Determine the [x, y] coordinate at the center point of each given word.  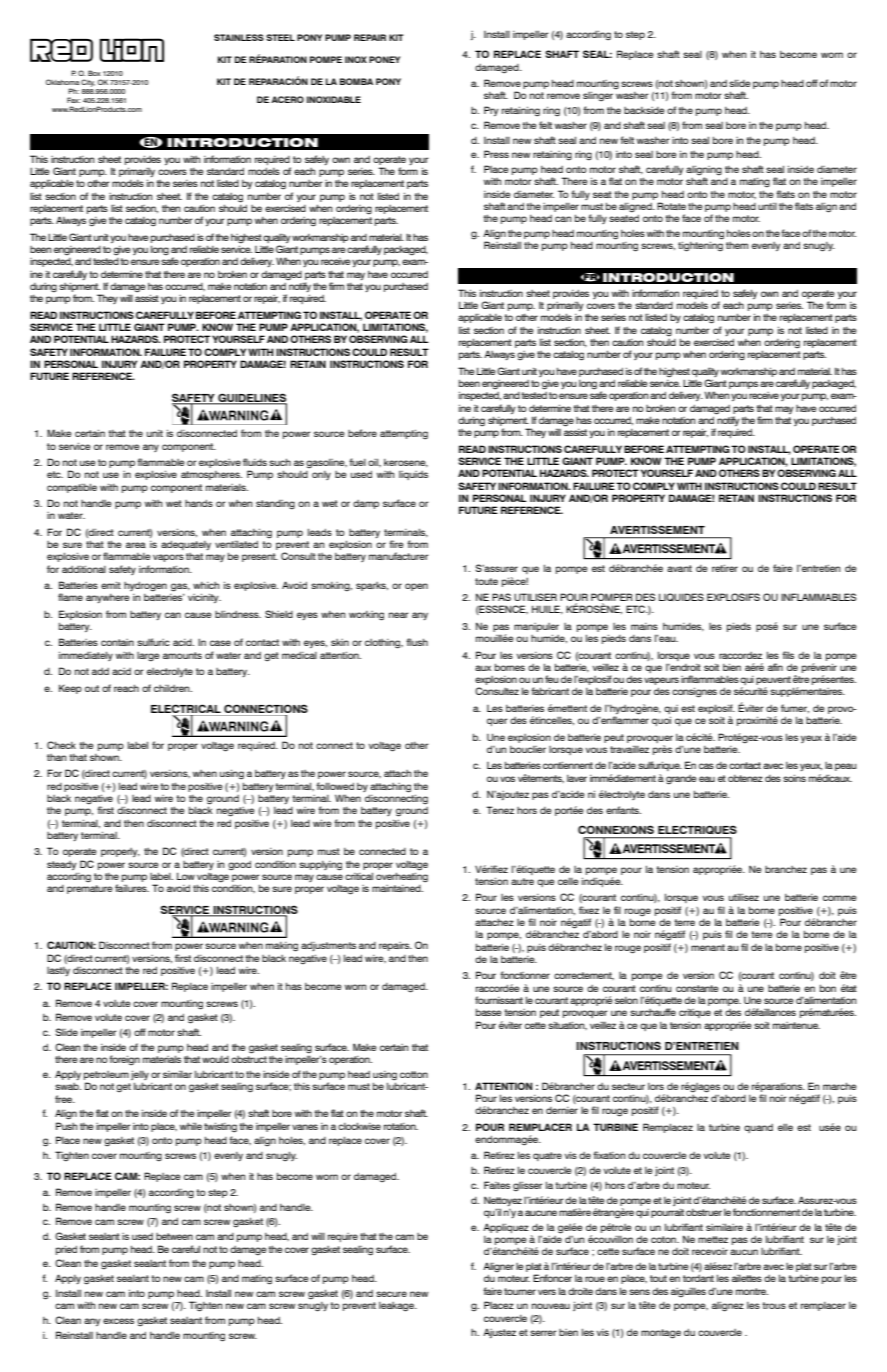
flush [417, 642]
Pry [491, 111]
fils [788, 655]
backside [644, 110]
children [173, 688]
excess [118, 1321]
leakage [398, 1307]
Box [94, 73]
